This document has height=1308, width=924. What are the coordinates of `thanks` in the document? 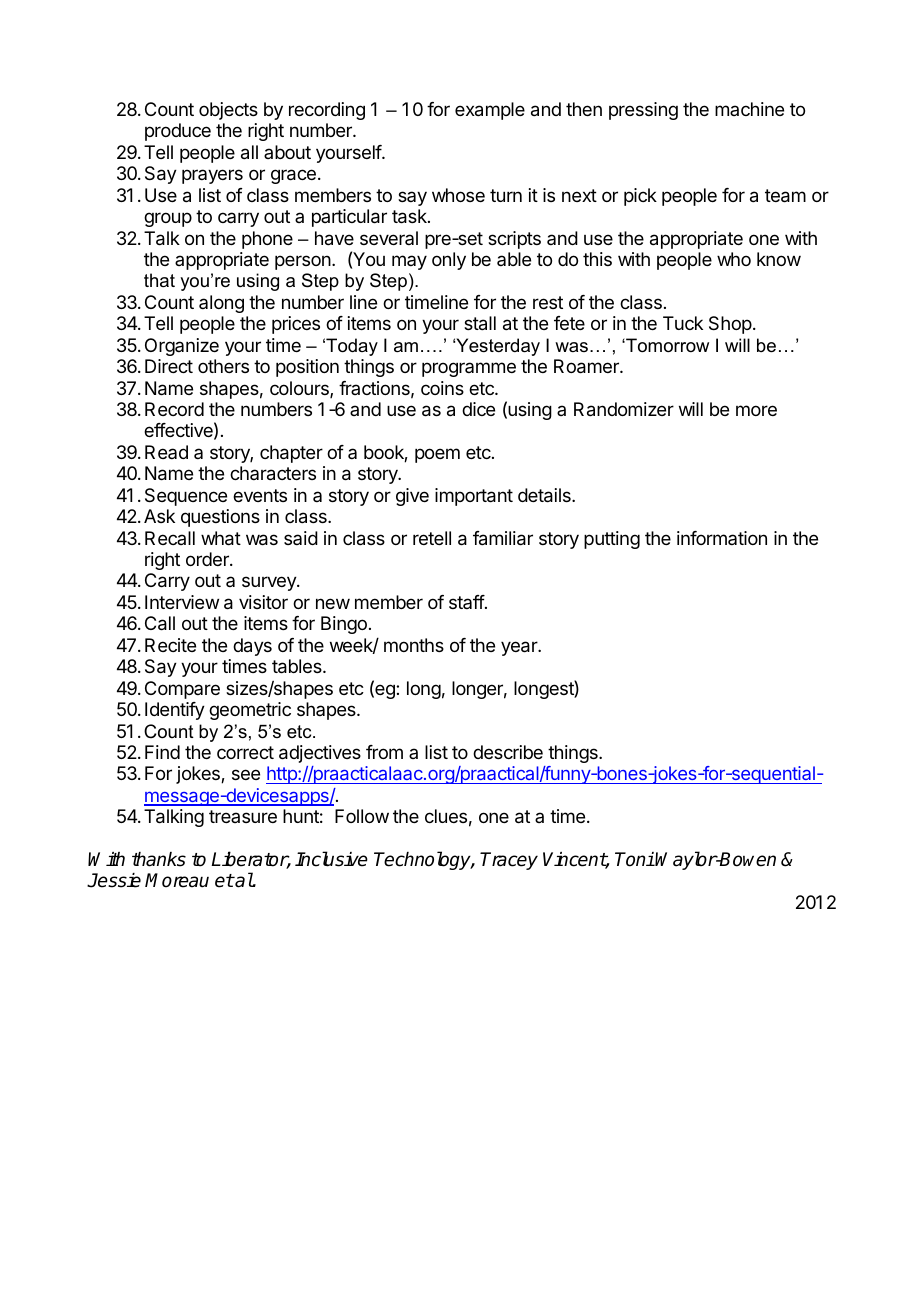 It's located at (159, 859).
